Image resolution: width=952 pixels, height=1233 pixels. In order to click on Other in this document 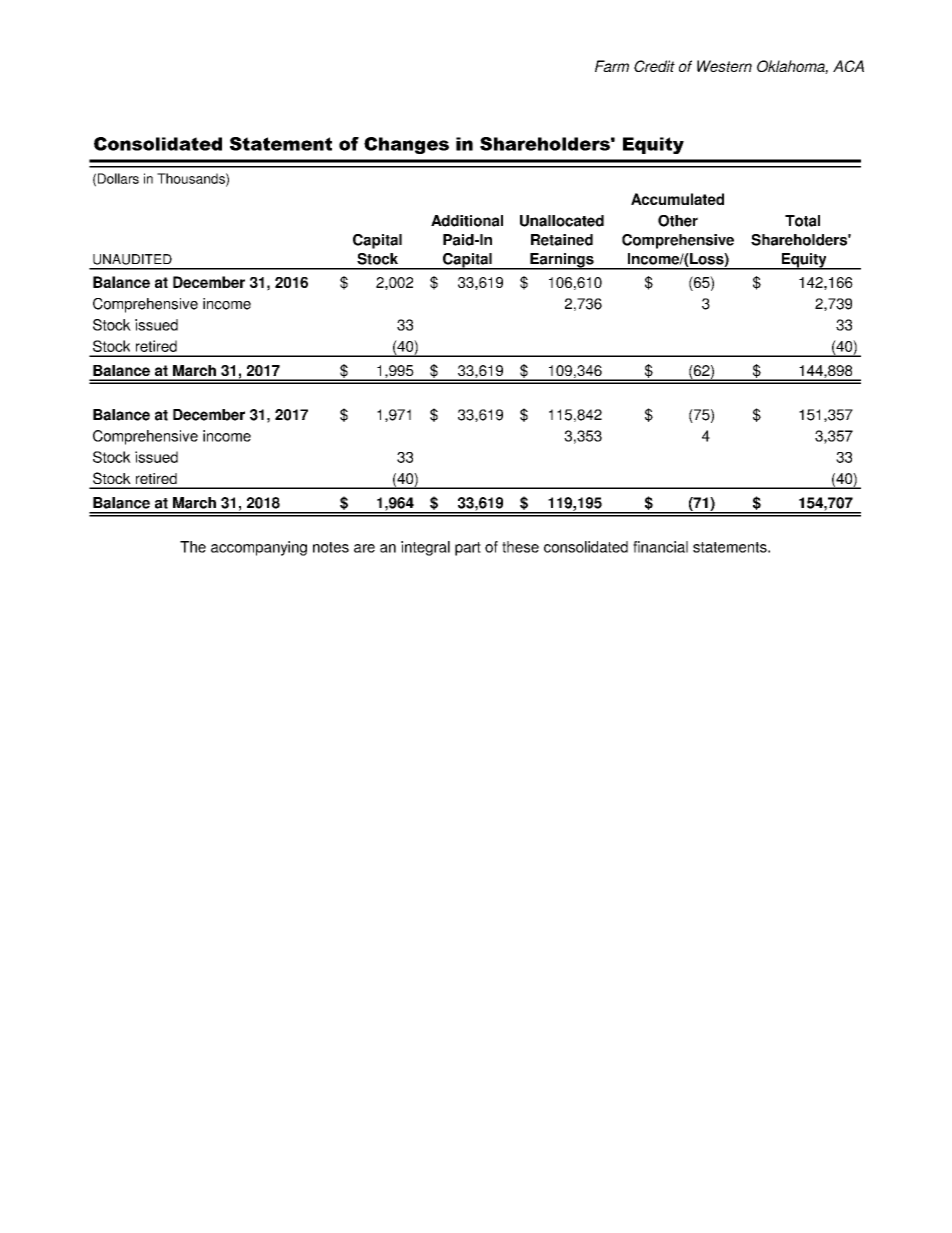, I will do `click(678, 221)`.
